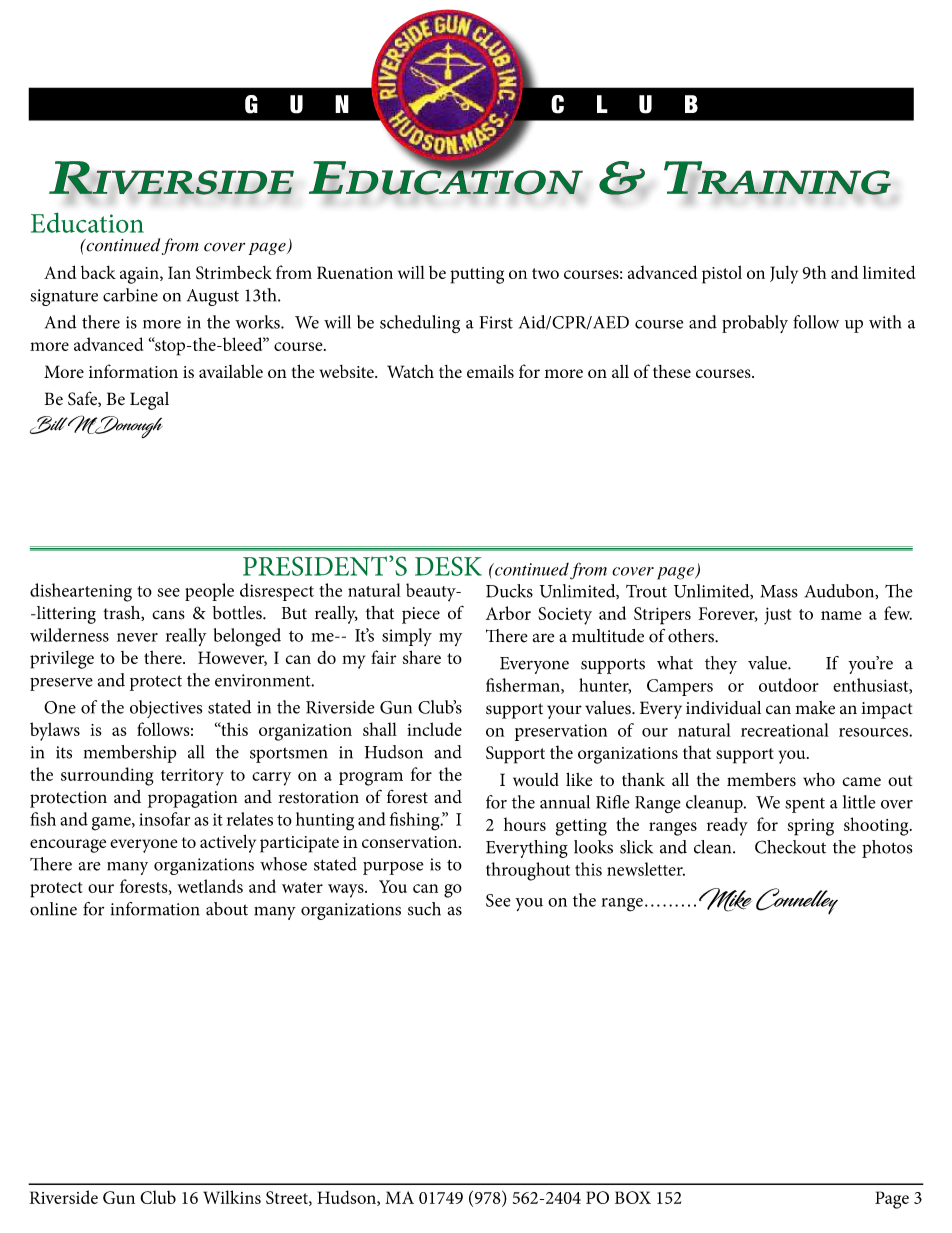 This screenshot has height=1233, width=952. I want to click on carbine, so click(130, 295).
